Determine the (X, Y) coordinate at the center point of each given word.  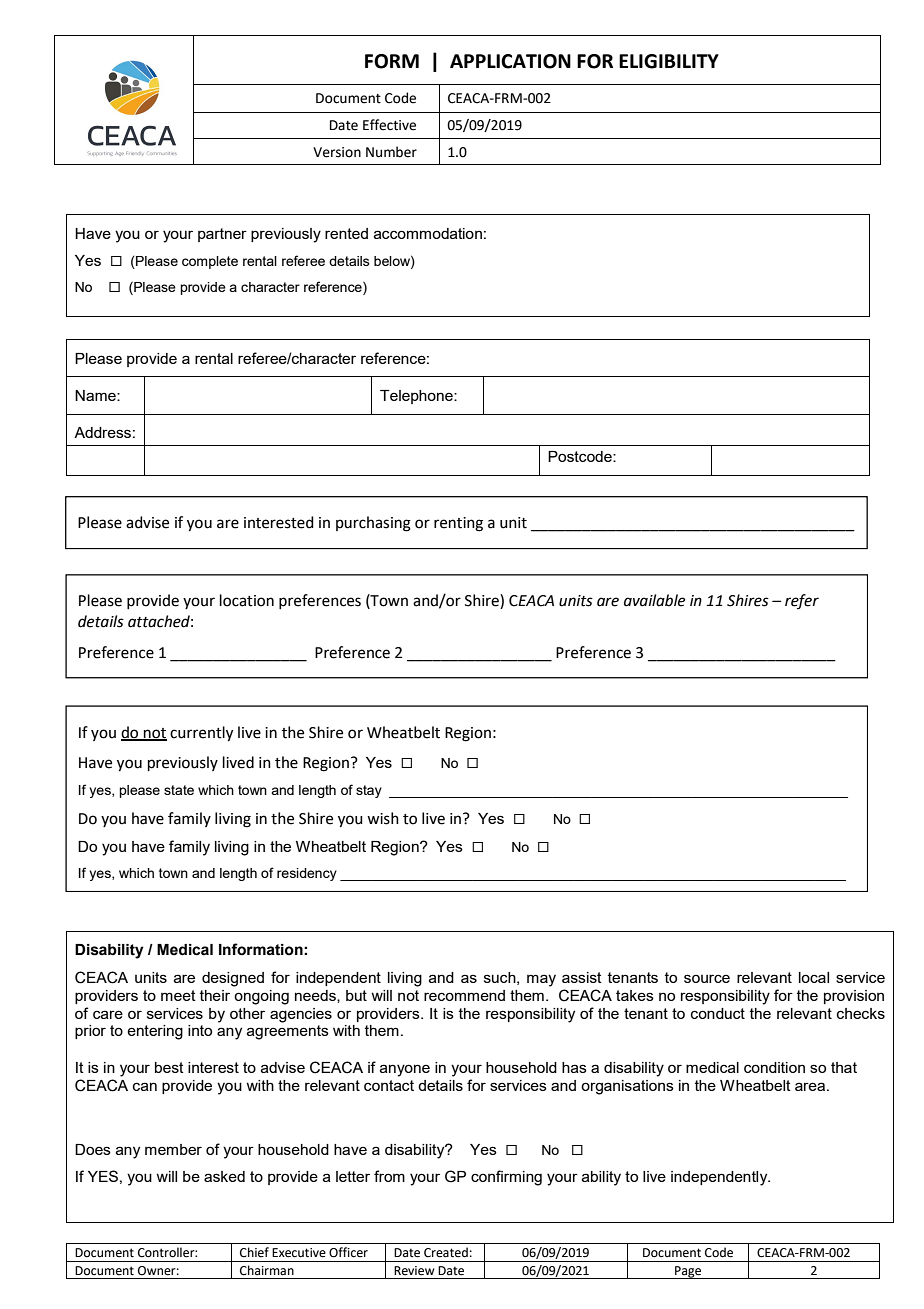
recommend (464, 995)
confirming (506, 1178)
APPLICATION (510, 61)
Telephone (417, 397)
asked (224, 1176)
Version (337, 152)
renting (458, 524)
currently (201, 734)
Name (96, 395)
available (654, 600)
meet (178, 995)
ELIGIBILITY (669, 61)
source (707, 978)
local (814, 977)
